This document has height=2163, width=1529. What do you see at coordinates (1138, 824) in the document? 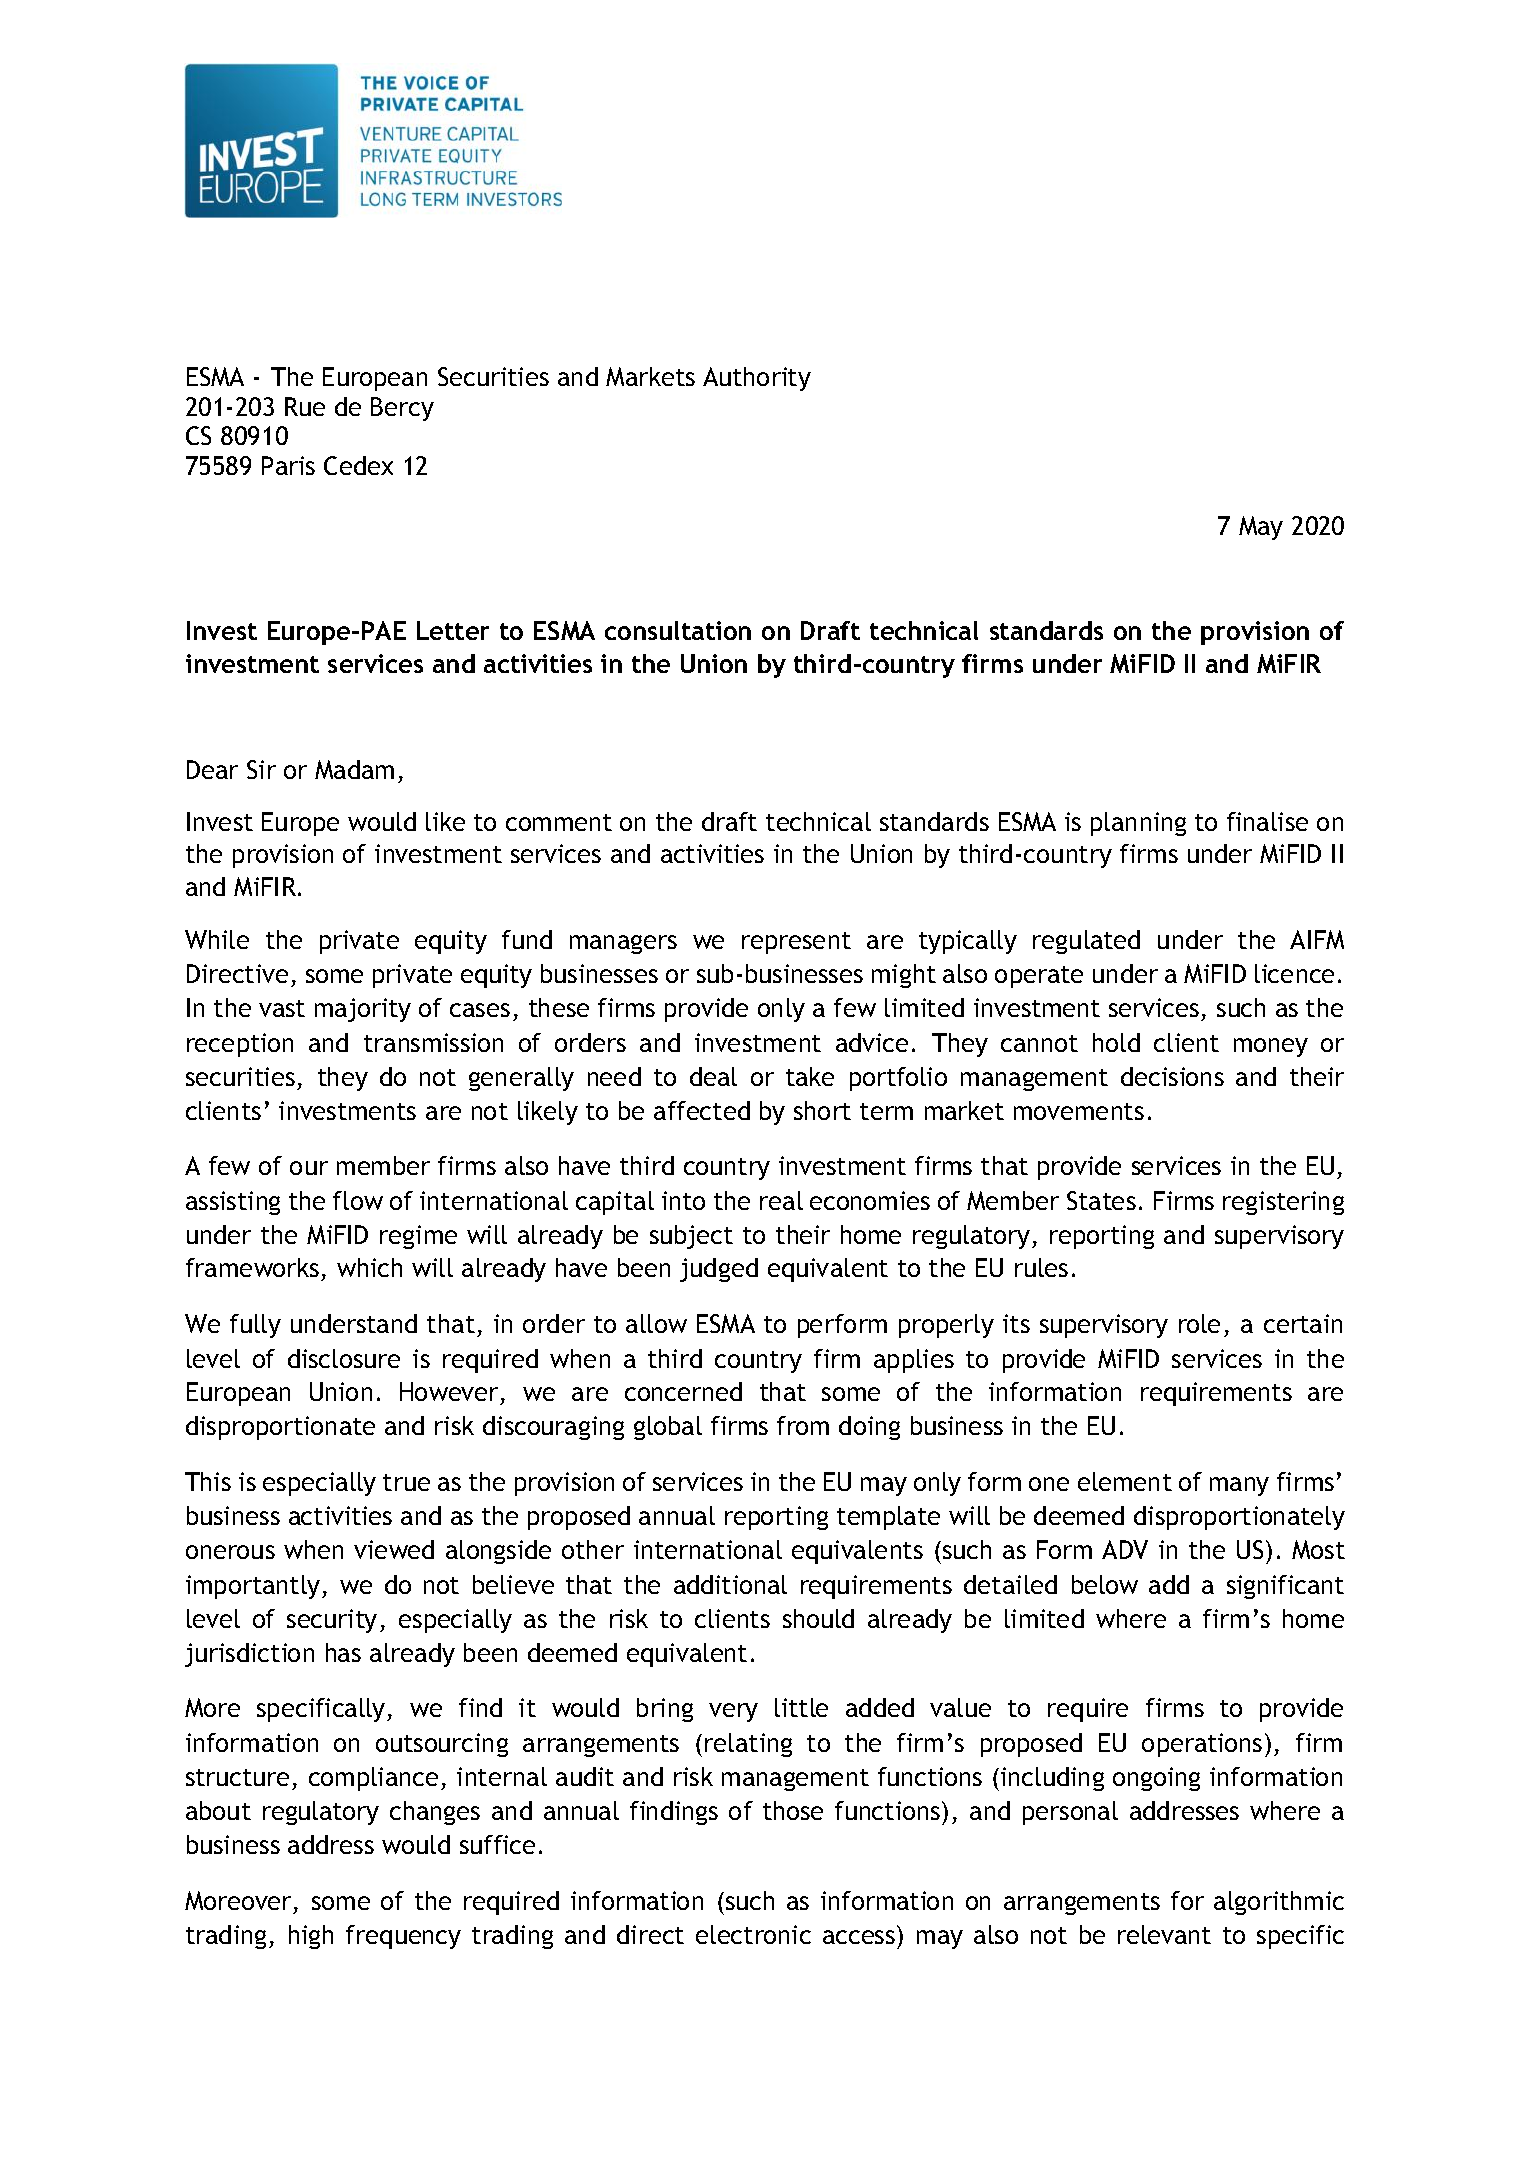
I see `planning` at bounding box center [1138, 824].
